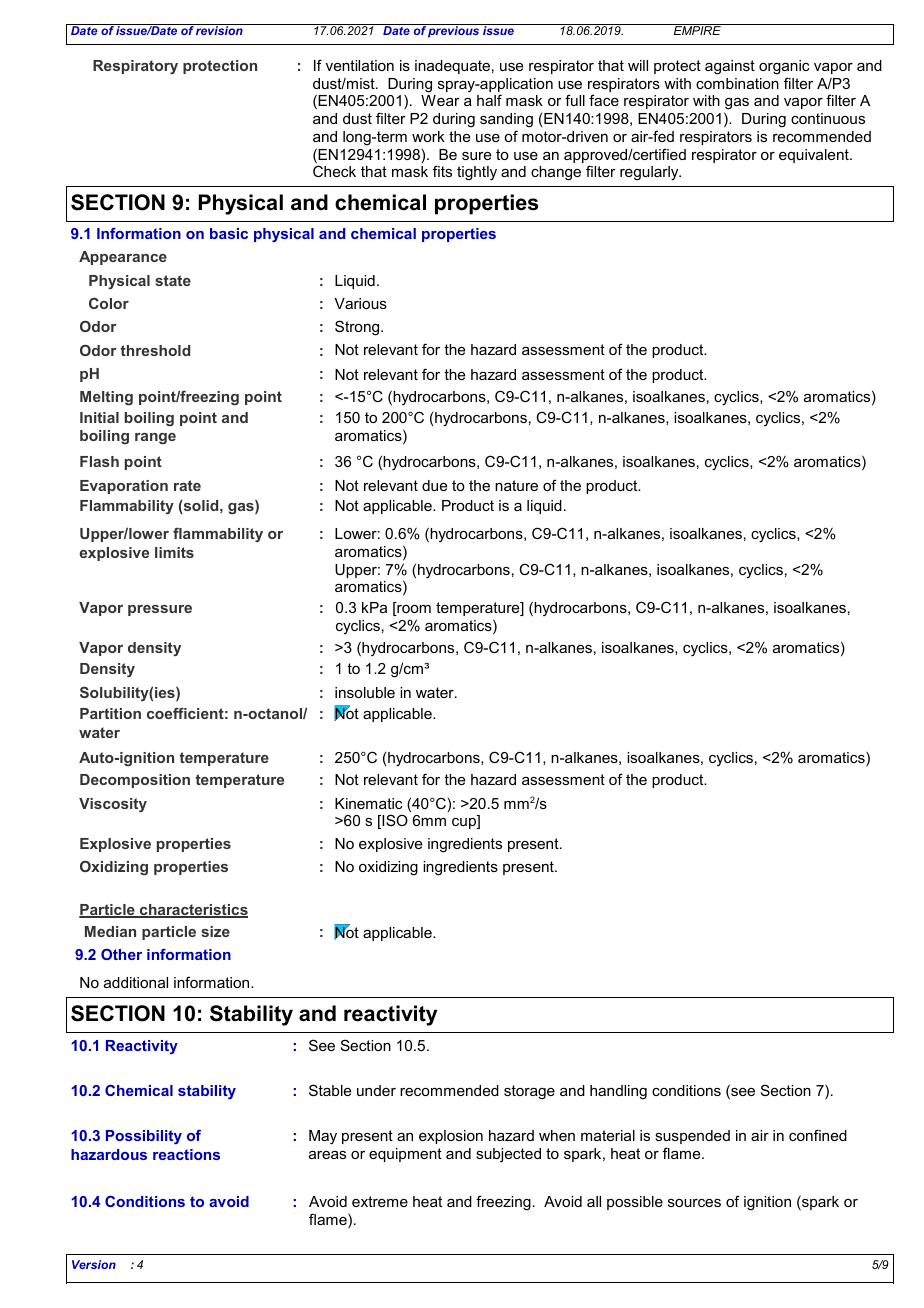  What do you see at coordinates (516, 485) in the document?
I see `nature` at bounding box center [516, 485].
